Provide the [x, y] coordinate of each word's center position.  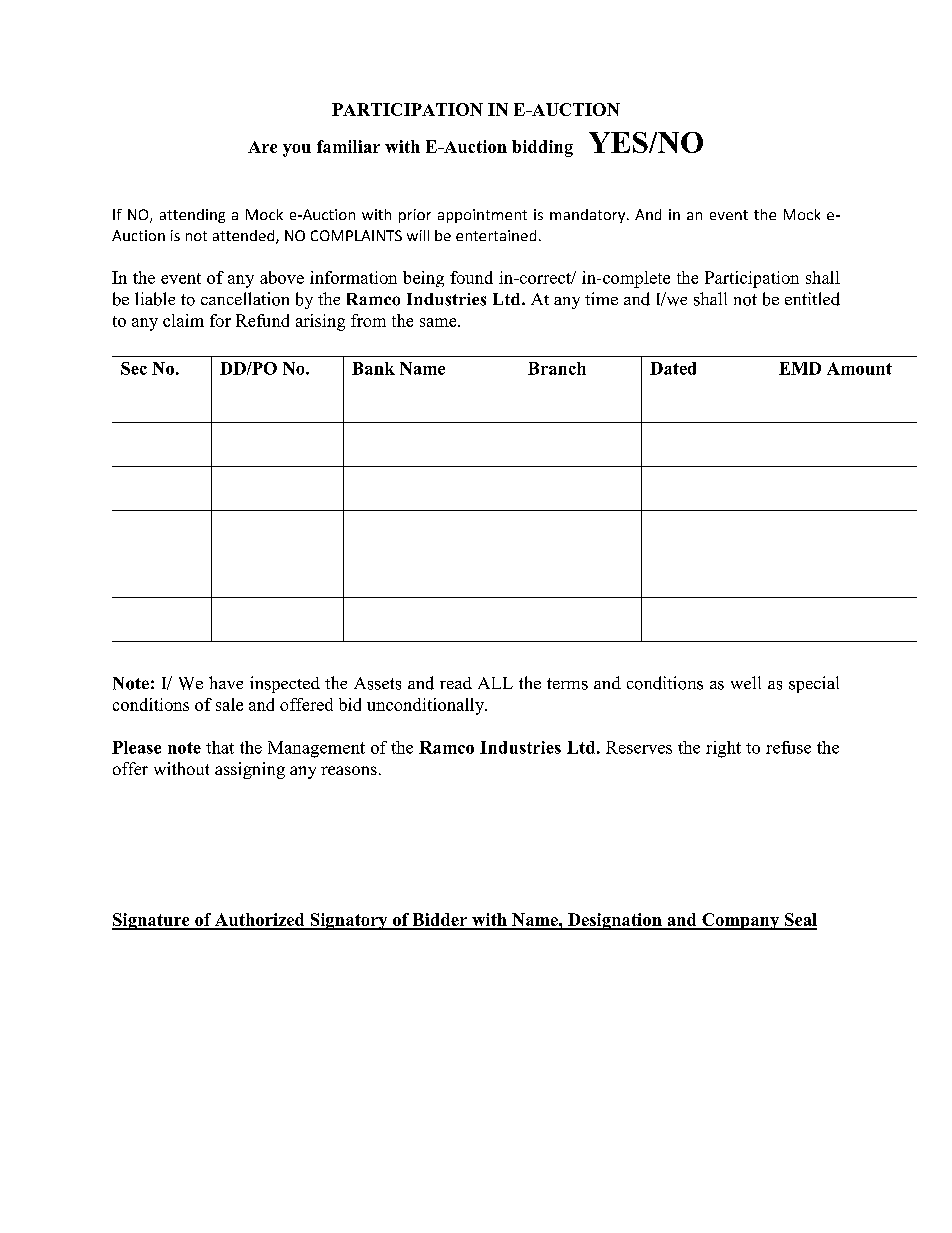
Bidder [439, 921]
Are [262, 147]
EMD [800, 368]
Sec [134, 368]
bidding [542, 148]
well [746, 682]
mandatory [589, 216]
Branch [557, 368]
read [456, 683]
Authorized [260, 921]
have [226, 682]
